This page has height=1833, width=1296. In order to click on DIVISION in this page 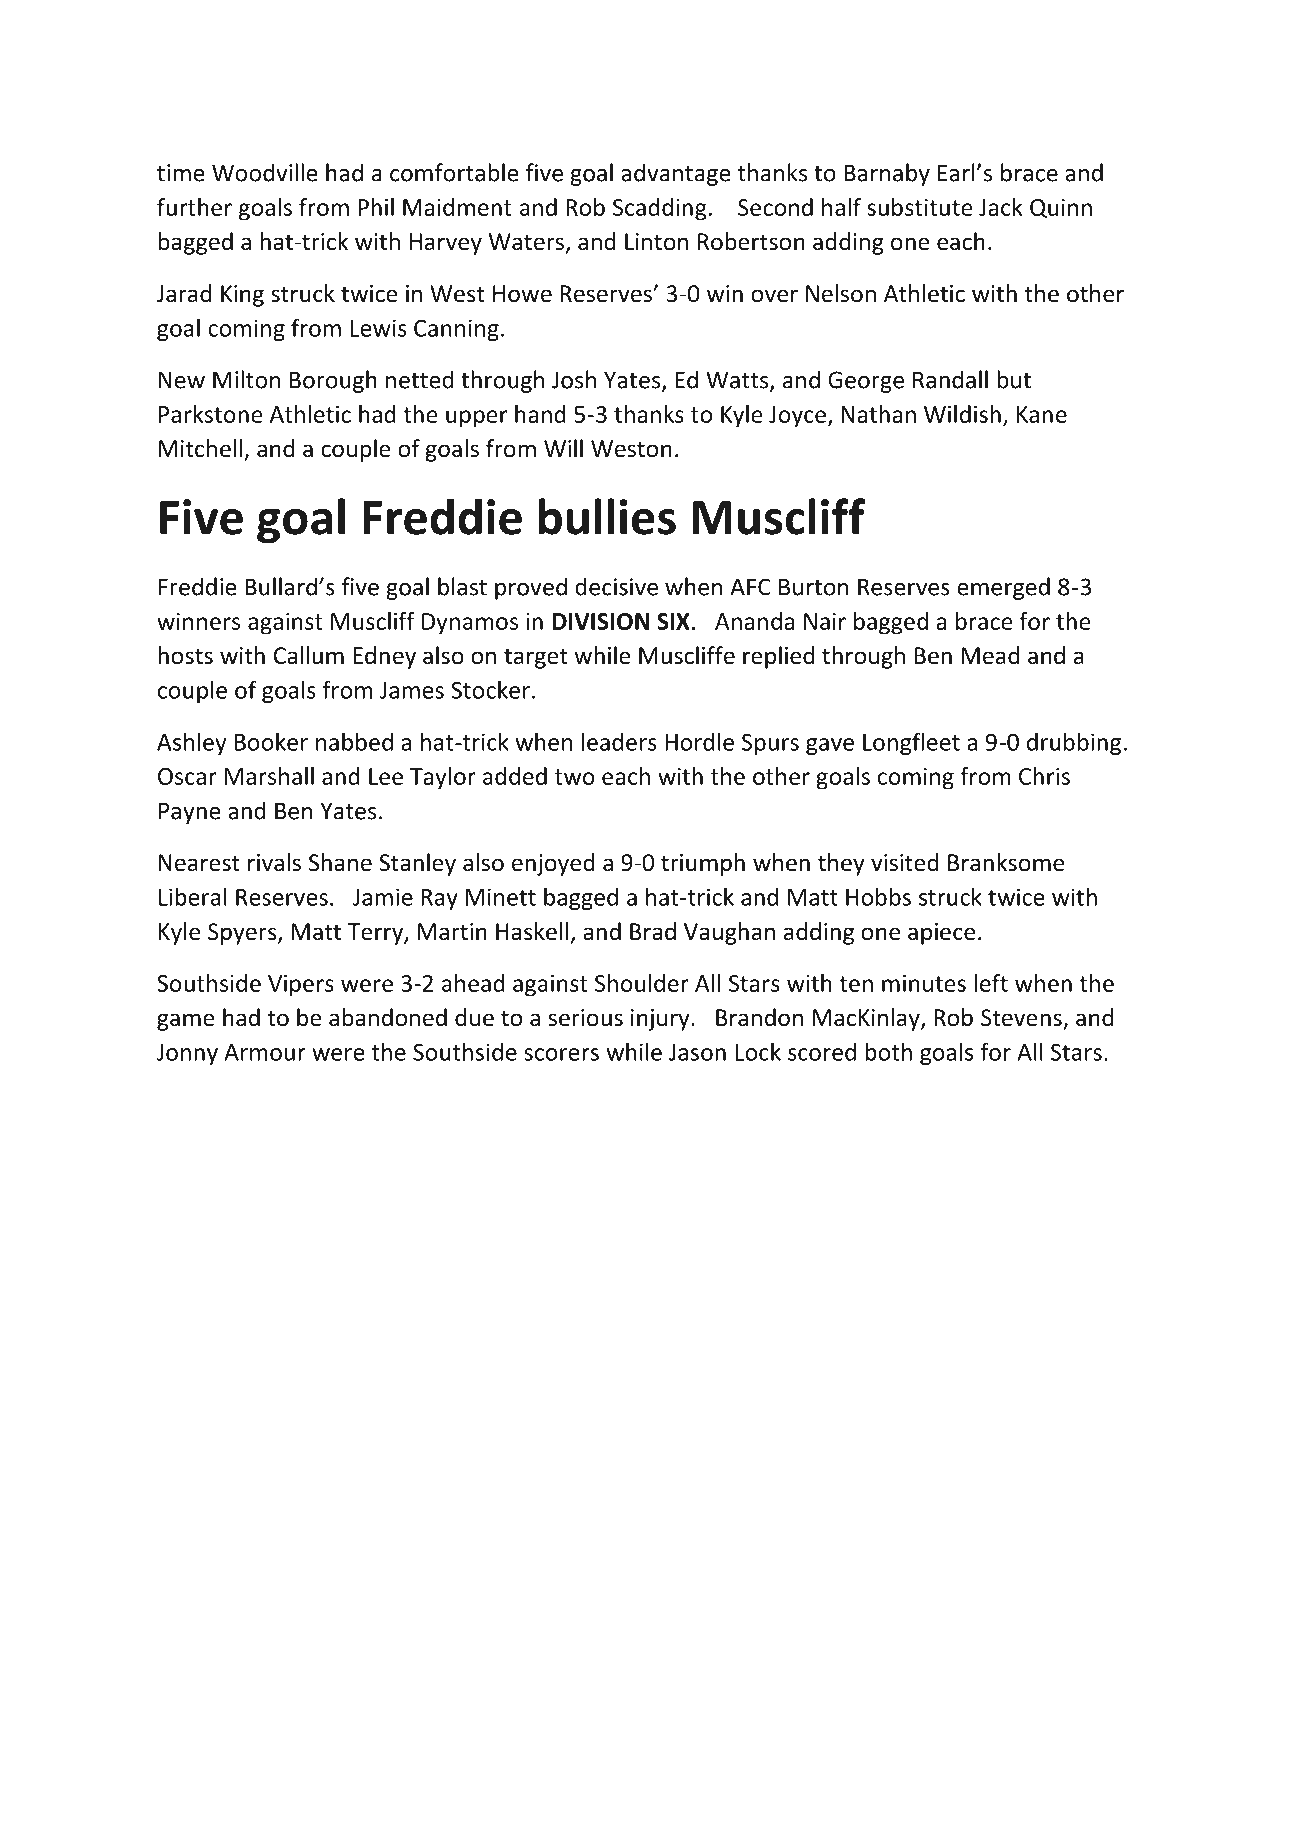, I will do `click(600, 621)`.
